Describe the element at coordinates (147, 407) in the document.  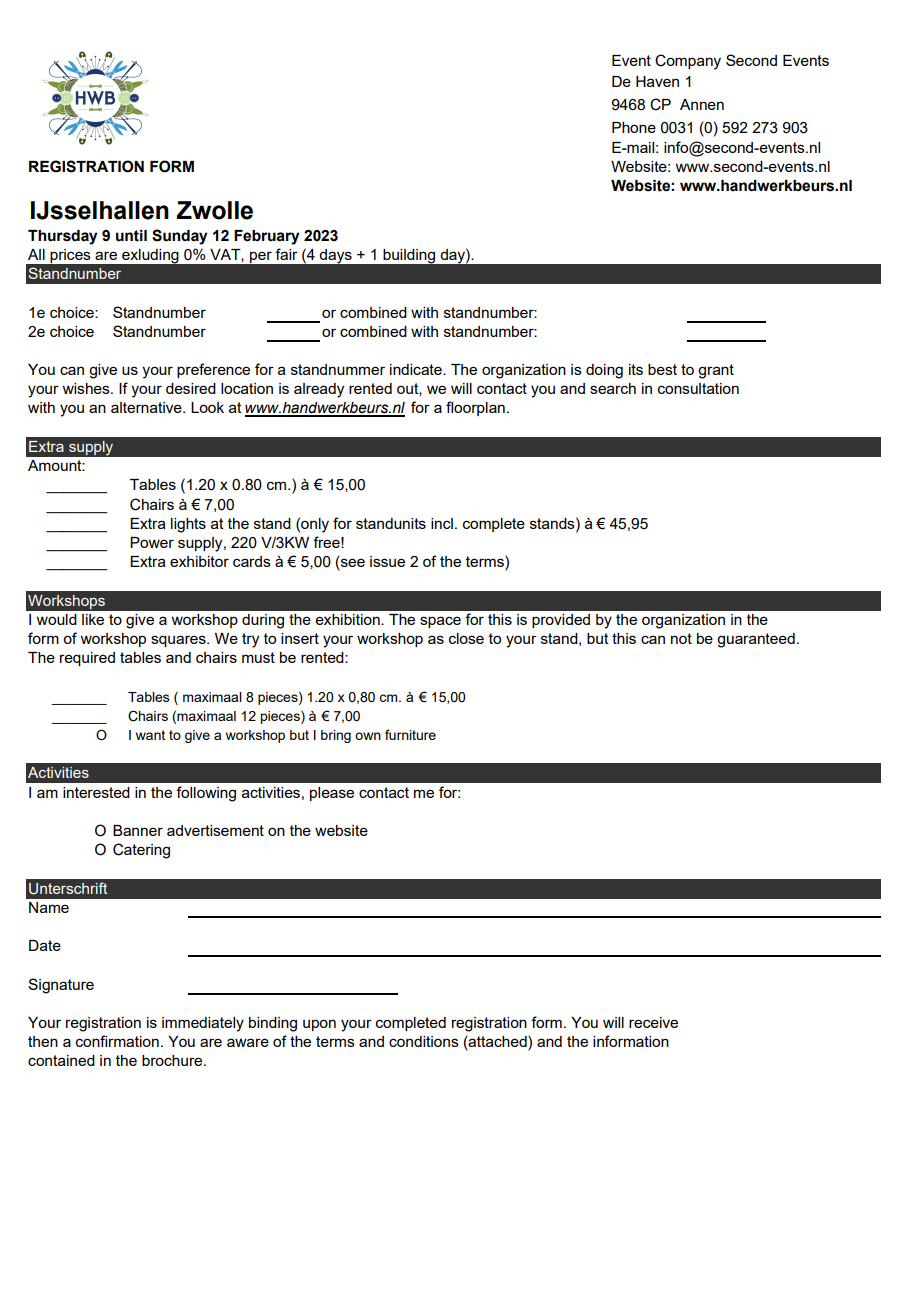
I see `alternative` at that location.
